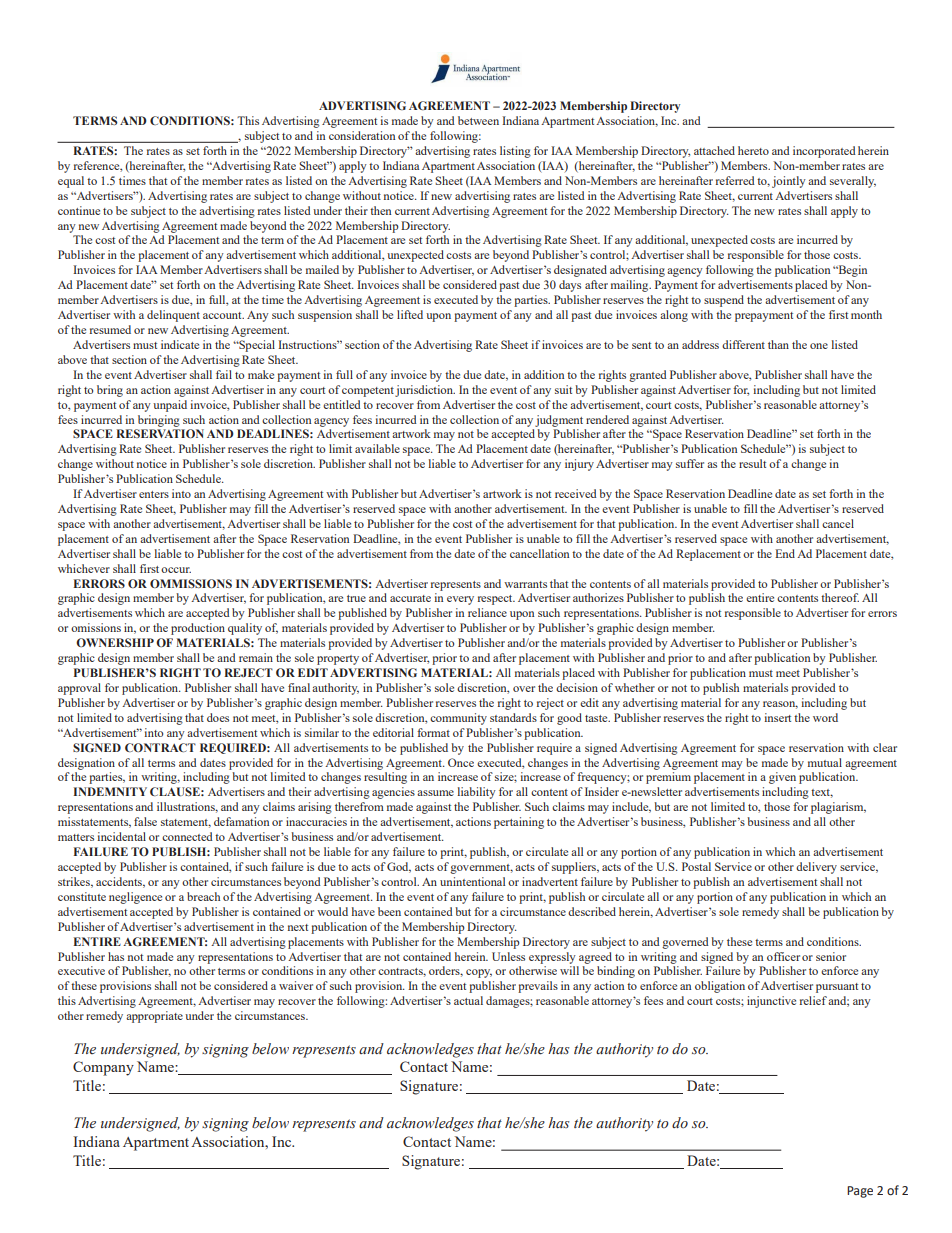  Describe the element at coordinates (115, 642) in the screenshot. I see `OWNERSHIP` at that location.
